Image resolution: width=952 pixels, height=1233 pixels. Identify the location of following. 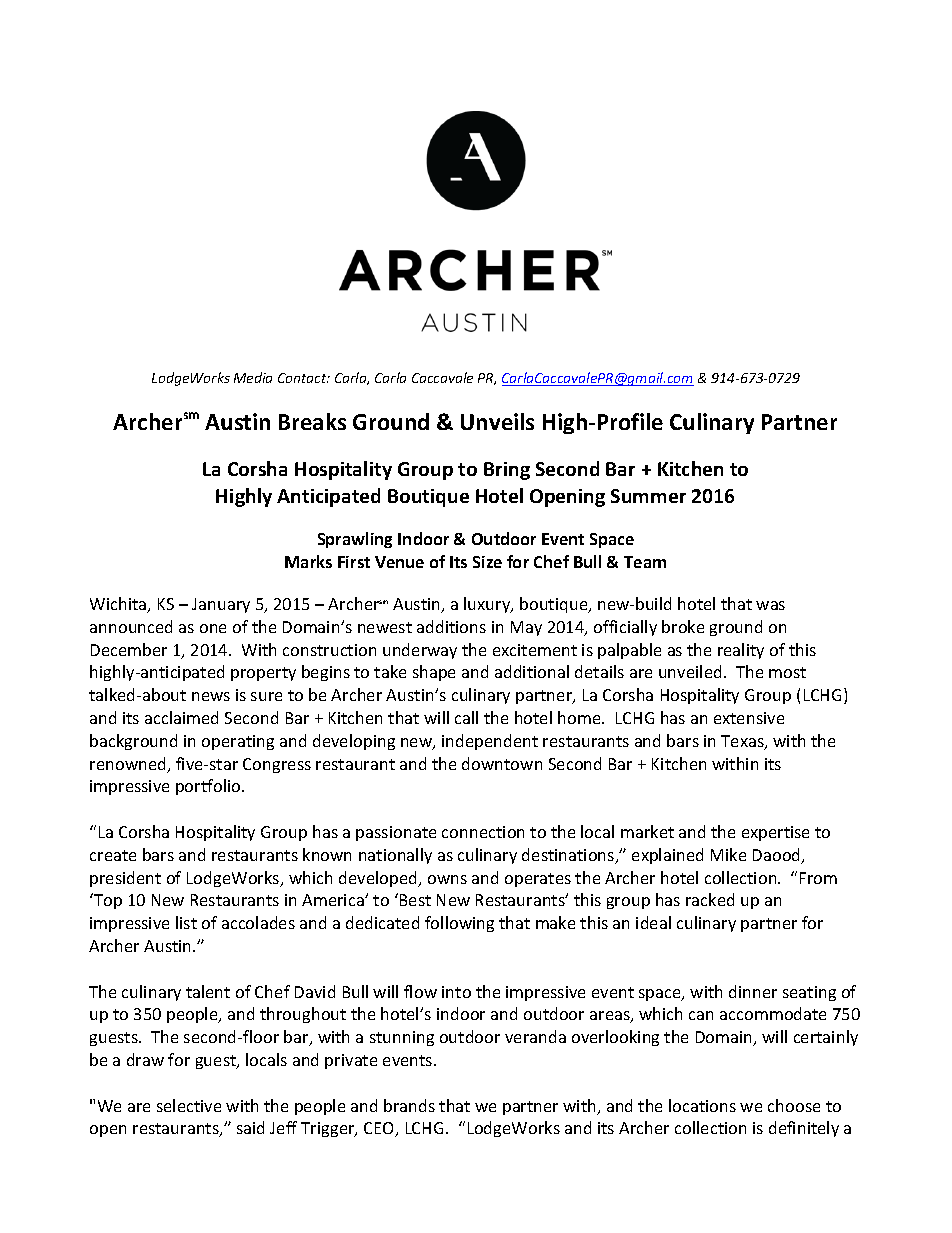
(459, 924).
